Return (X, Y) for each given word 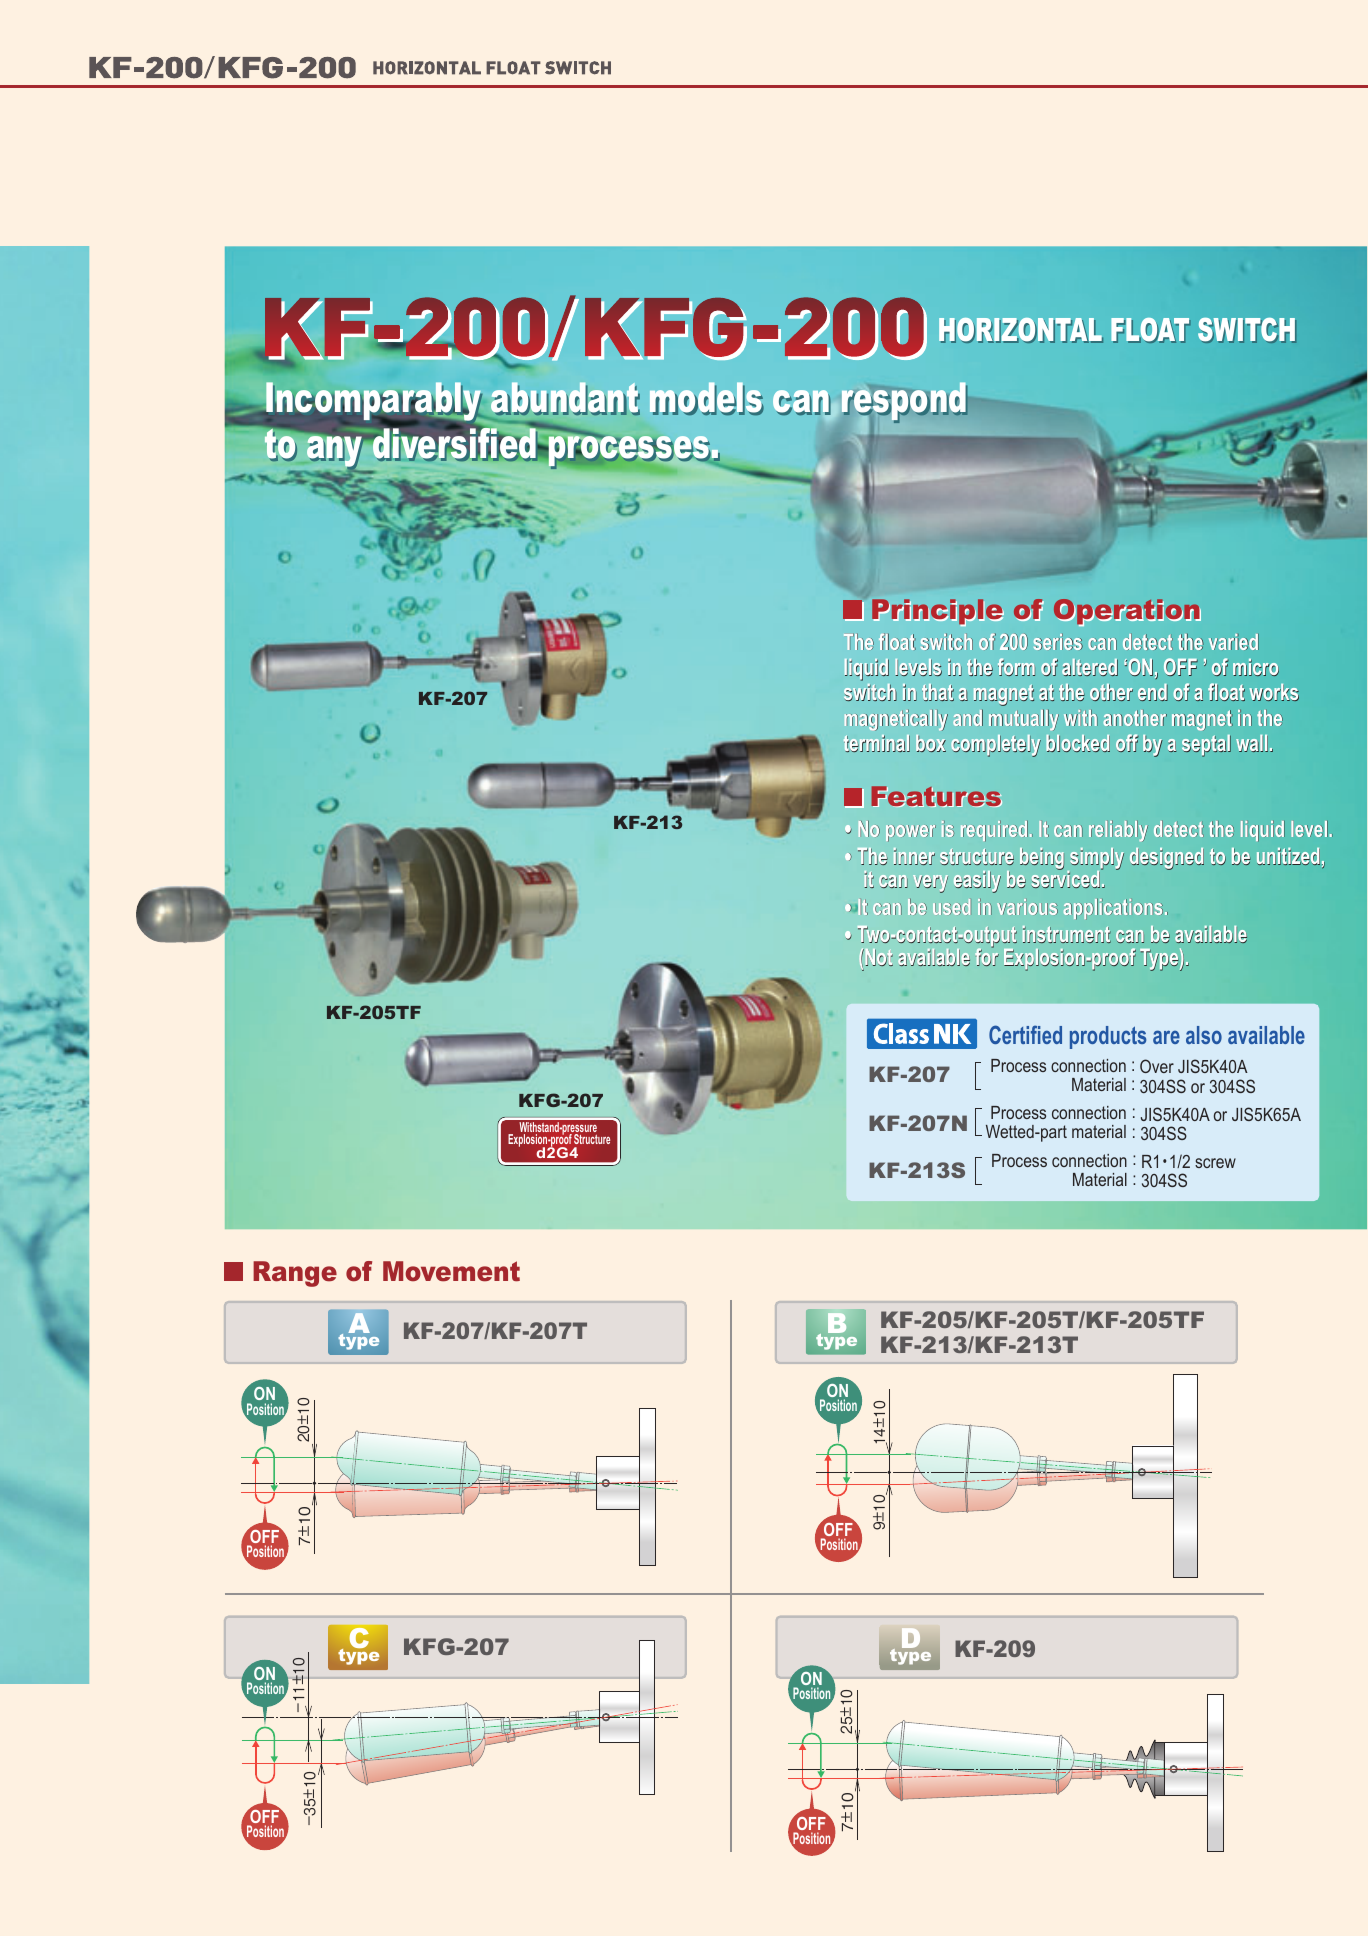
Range (295, 1274)
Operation (1127, 612)
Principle (938, 612)
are (1166, 1037)
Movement (451, 1271)
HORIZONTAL (1021, 330)
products (1108, 1037)
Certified (1025, 1034)
